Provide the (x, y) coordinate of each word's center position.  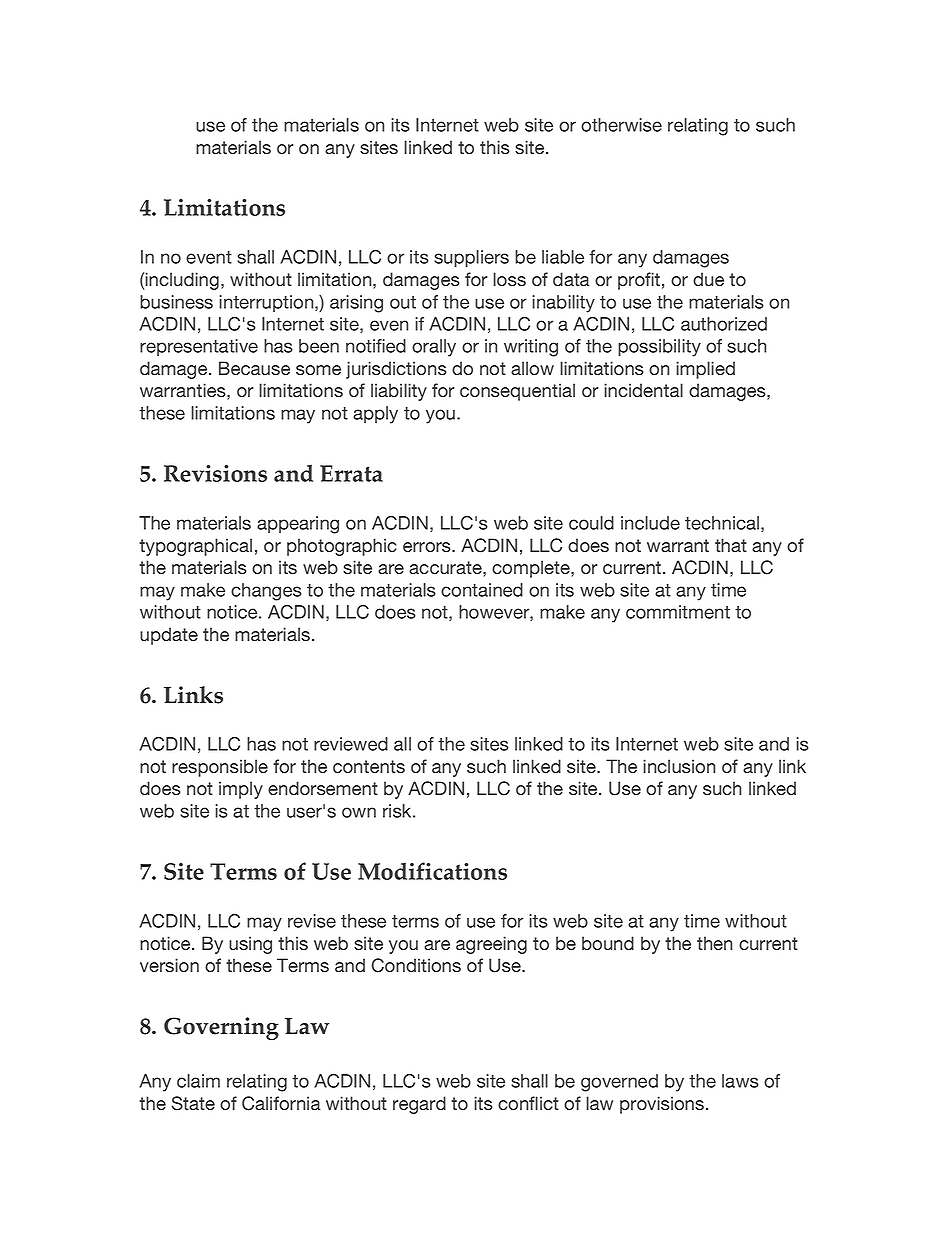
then (714, 943)
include (650, 523)
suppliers (471, 258)
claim (198, 1081)
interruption (267, 303)
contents (369, 766)
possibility (659, 348)
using (250, 945)
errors (428, 547)
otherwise (621, 125)
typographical (195, 547)
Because (254, 368)
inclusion (679, 766)
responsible (220, 768)
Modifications (432, 871)
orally (434, 348)
